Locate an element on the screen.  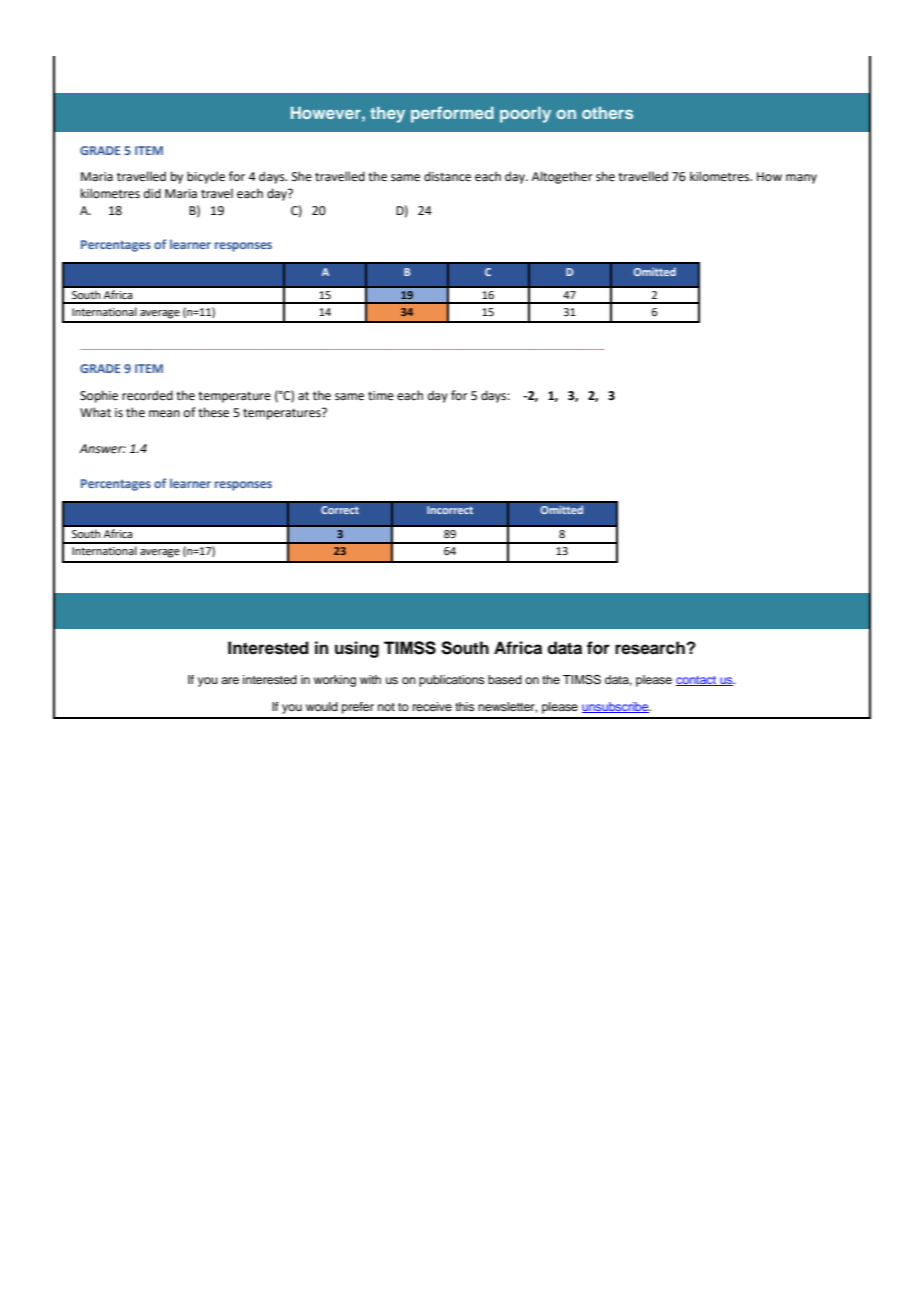
are is located at coordinates (230, 680).
